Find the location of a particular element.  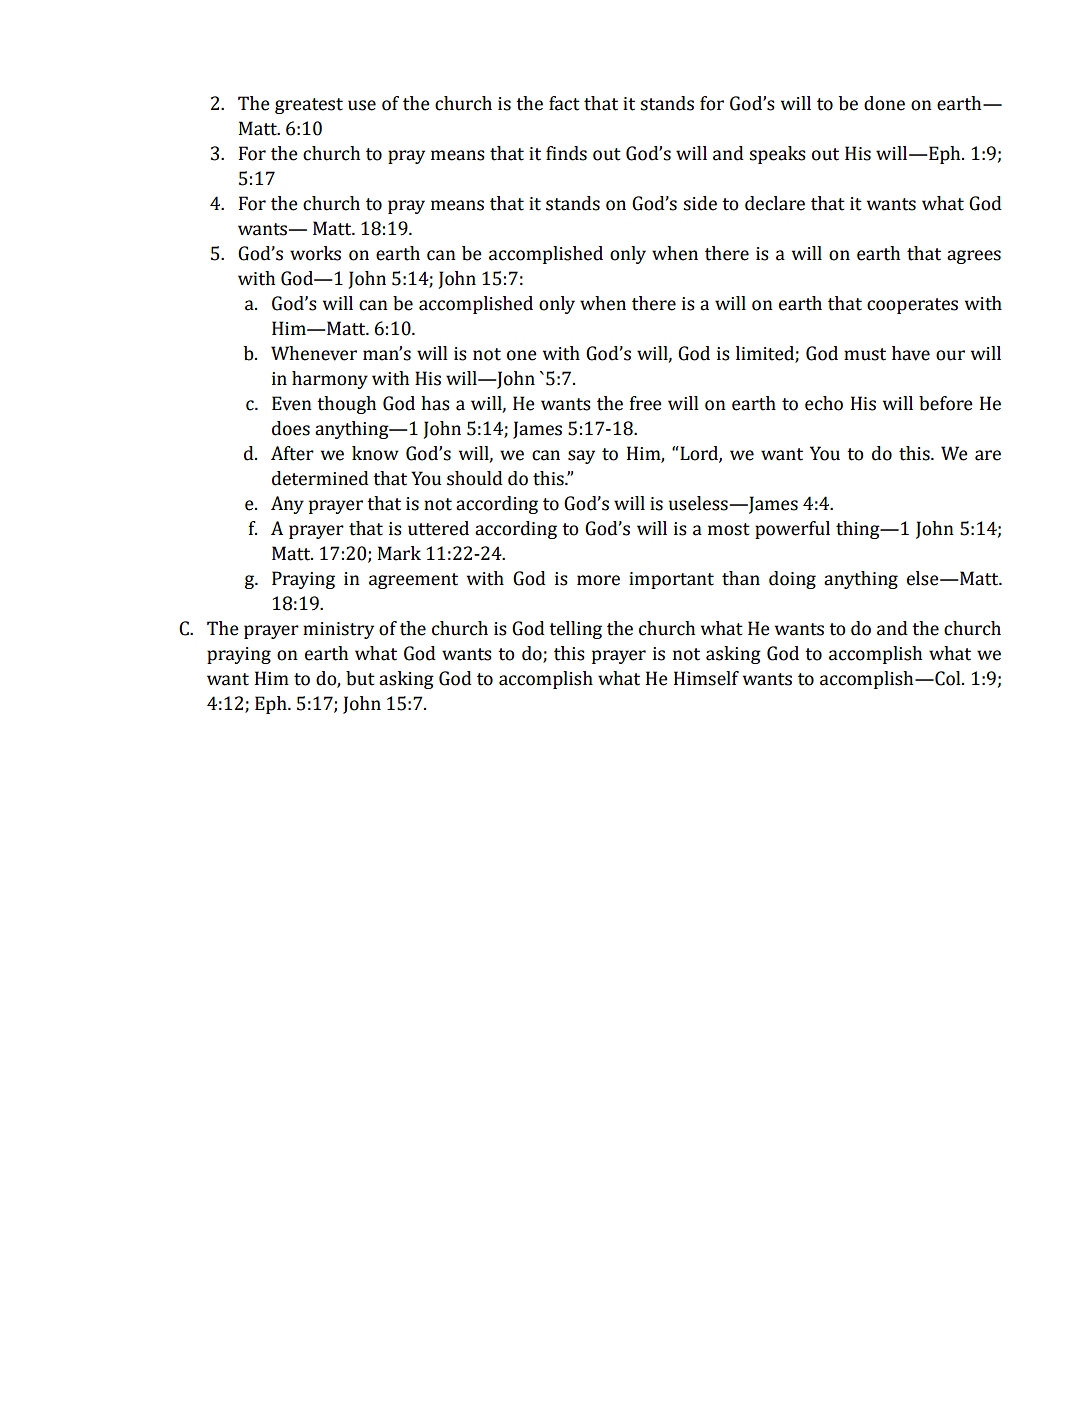

free is located at coordinates (646, 403).
